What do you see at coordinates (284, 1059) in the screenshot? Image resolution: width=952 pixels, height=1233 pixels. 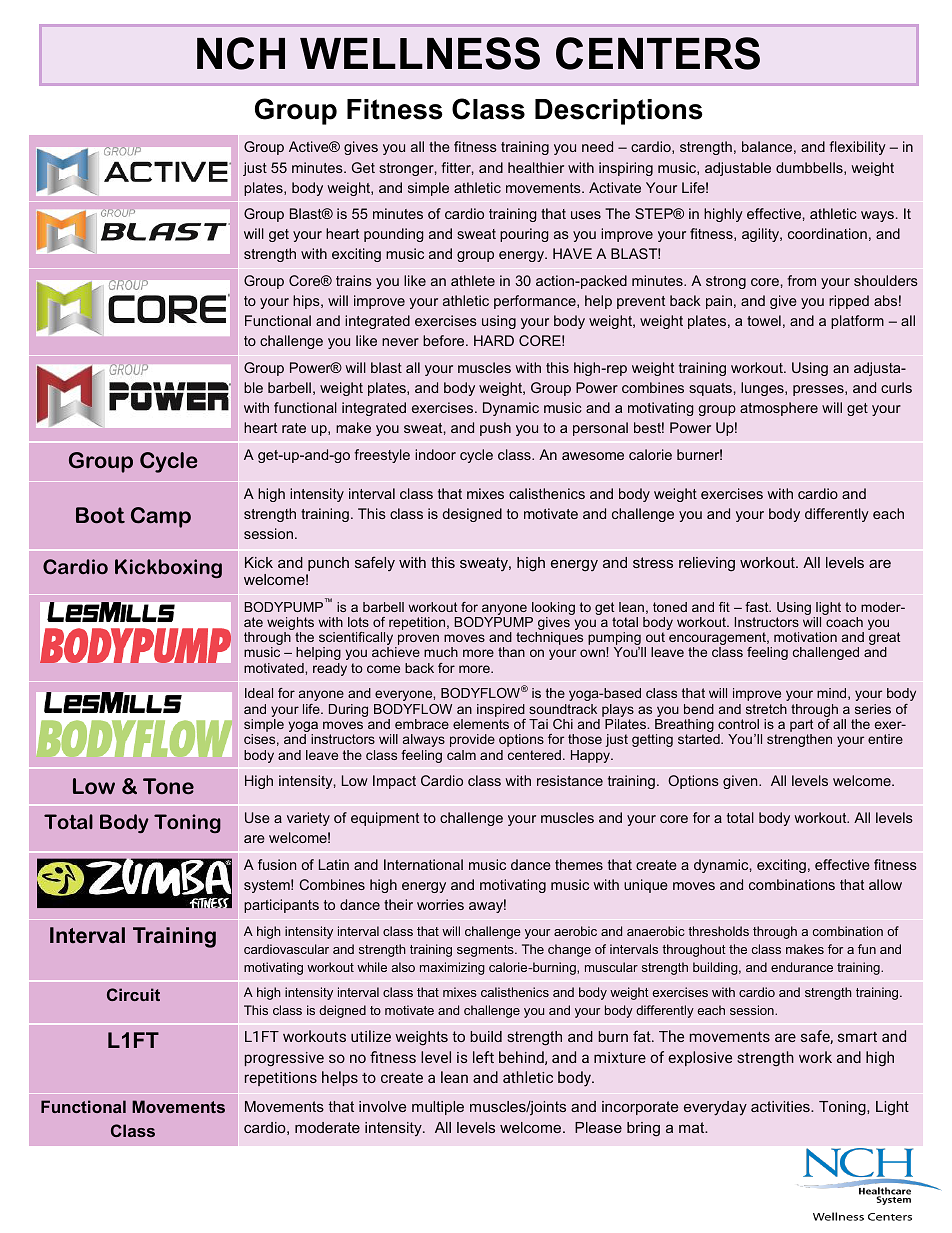 I see `progressive` at bounding box center [284, 1059].
